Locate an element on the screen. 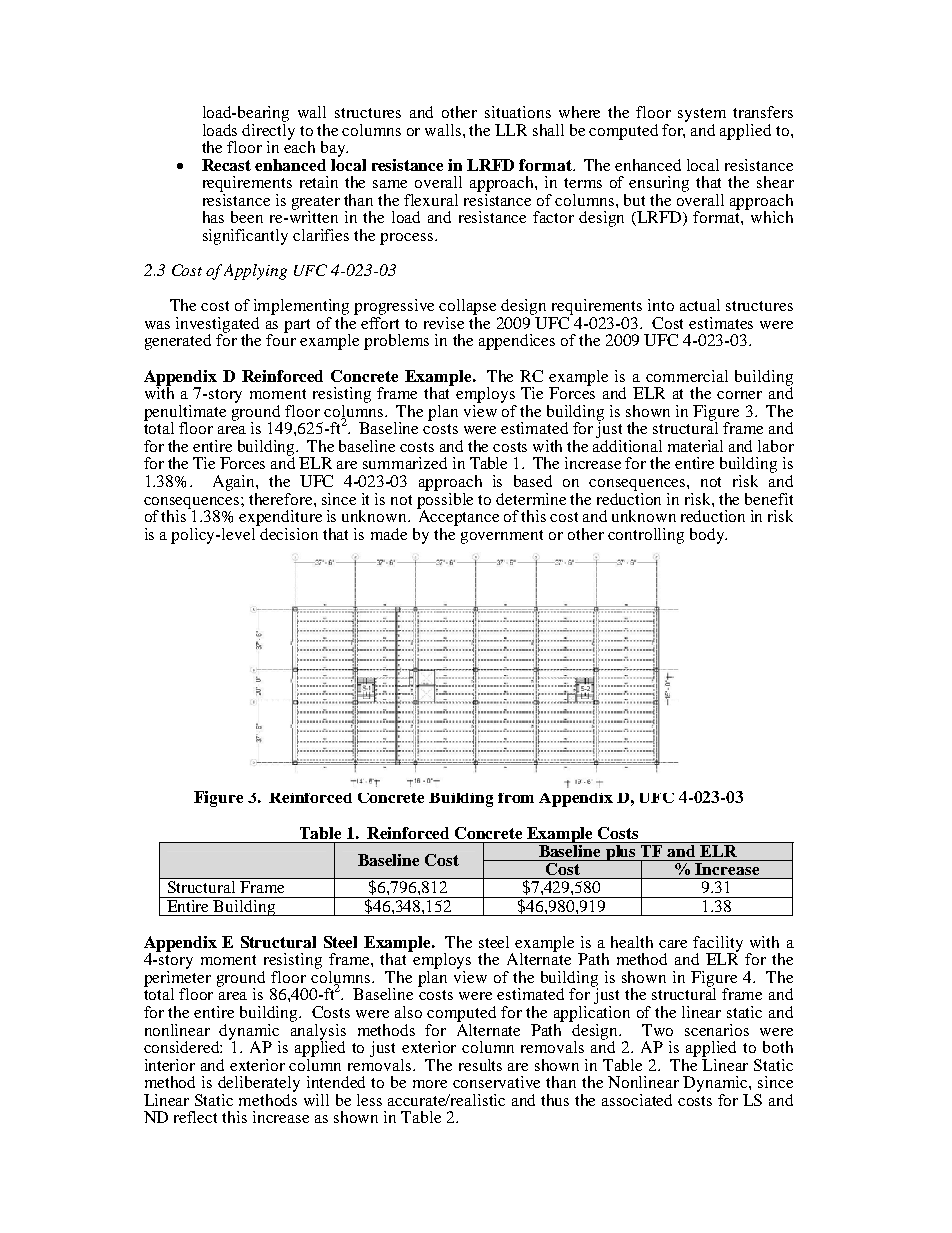 The image size is (952, 1233). deliberately is located at coordinates (259, 1084).
